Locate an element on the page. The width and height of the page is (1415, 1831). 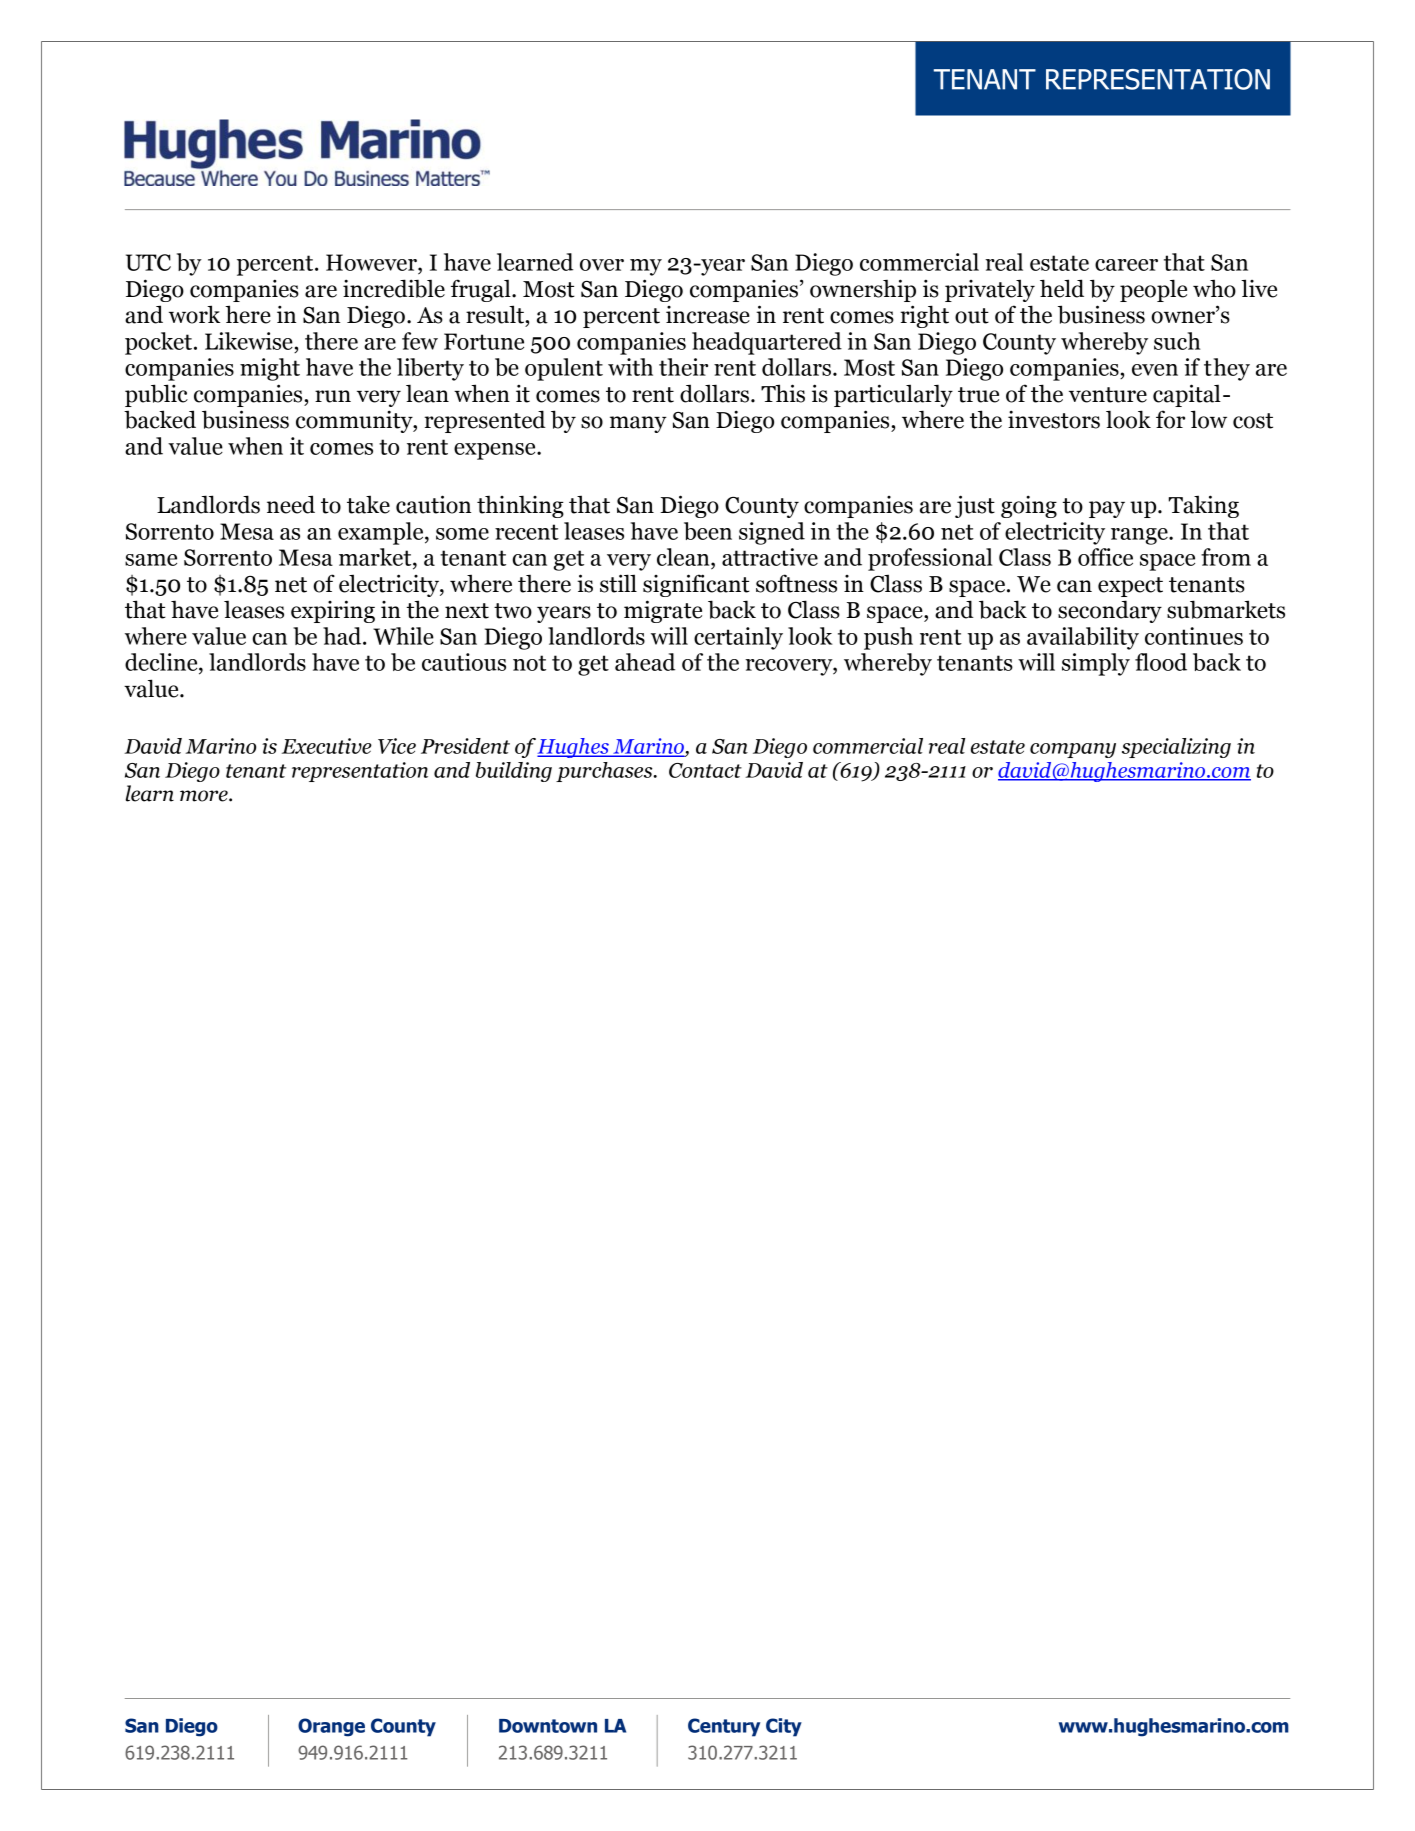
Downtown is located at coordinates (548, 1726).
